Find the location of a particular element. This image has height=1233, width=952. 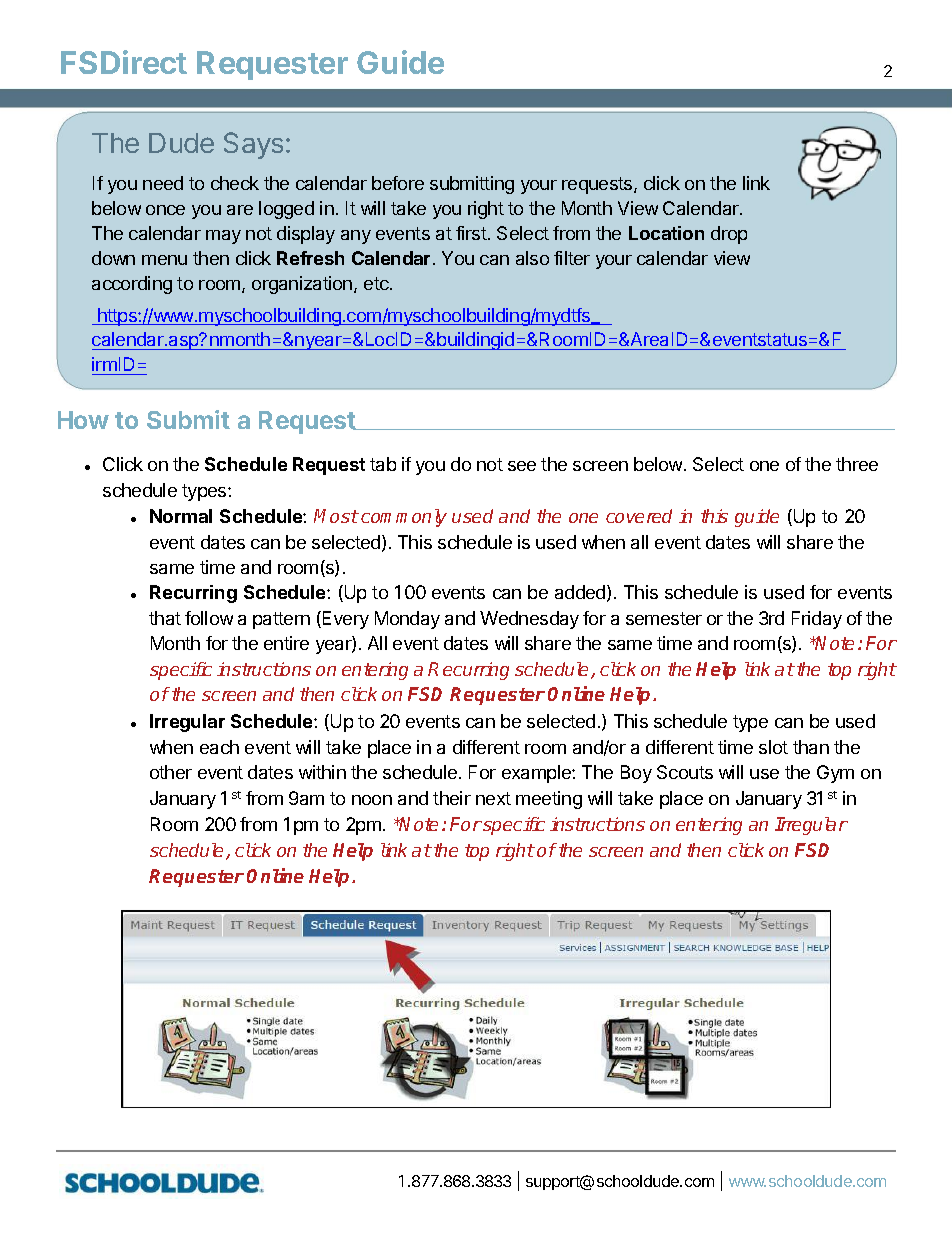

need is located at coordinates (163, 183).
